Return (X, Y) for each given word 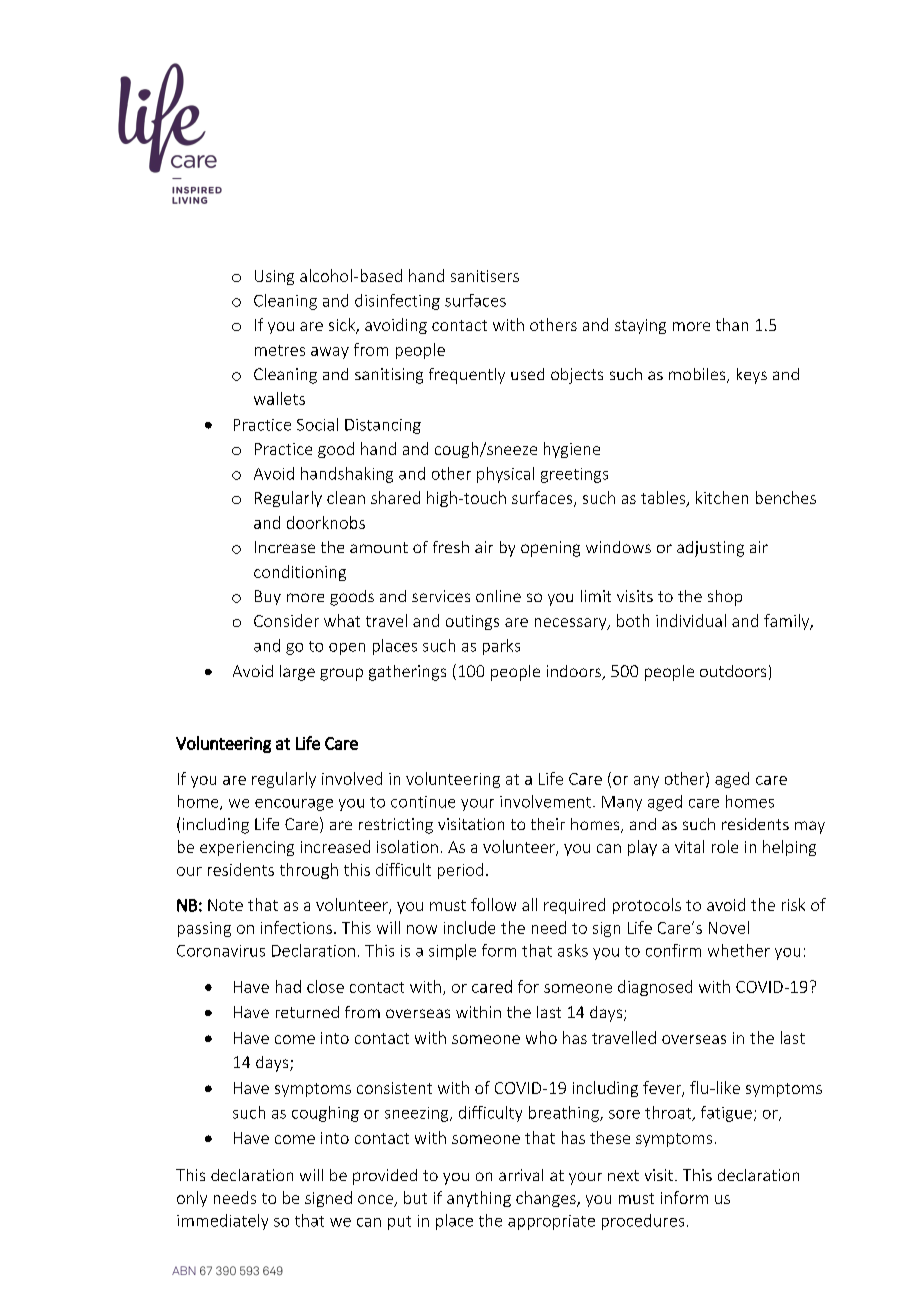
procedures (643, 1222)
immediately (222, 1222)
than (732, 324)
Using (274, 277)
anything (479, 1199)
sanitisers (485, 276)
